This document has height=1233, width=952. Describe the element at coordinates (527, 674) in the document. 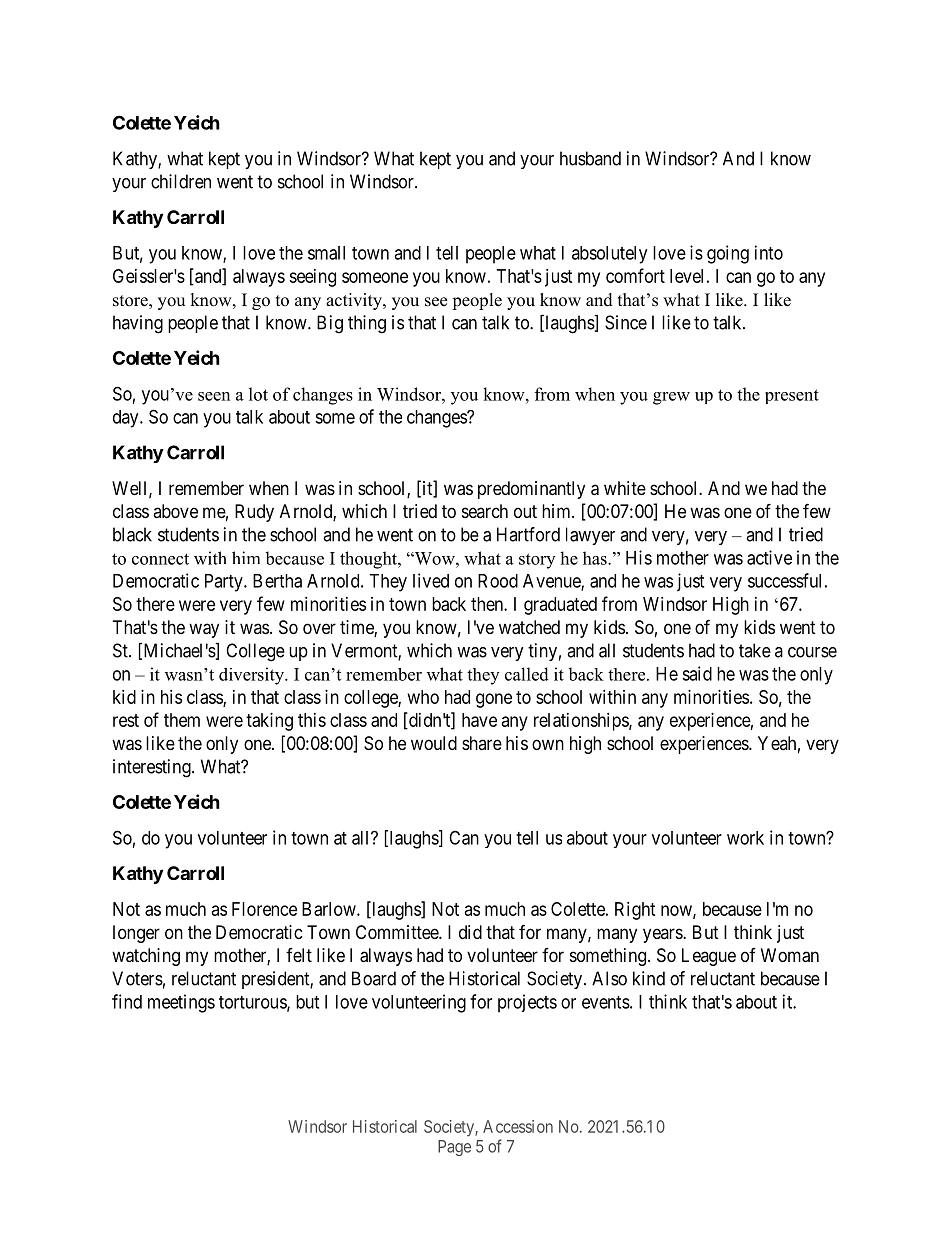

I see `called` at that location.
